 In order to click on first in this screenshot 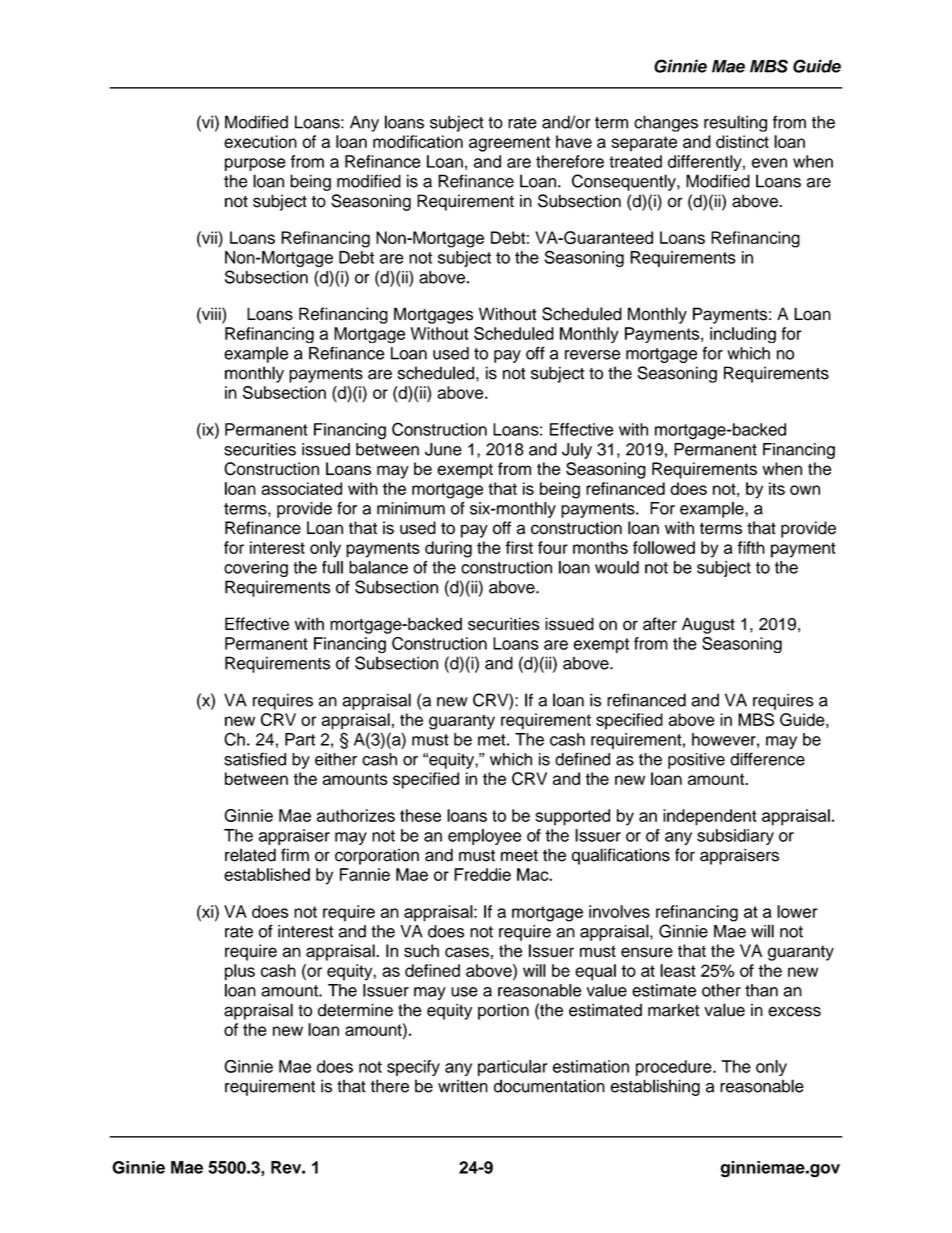, I will do `click(519, 547)`.
